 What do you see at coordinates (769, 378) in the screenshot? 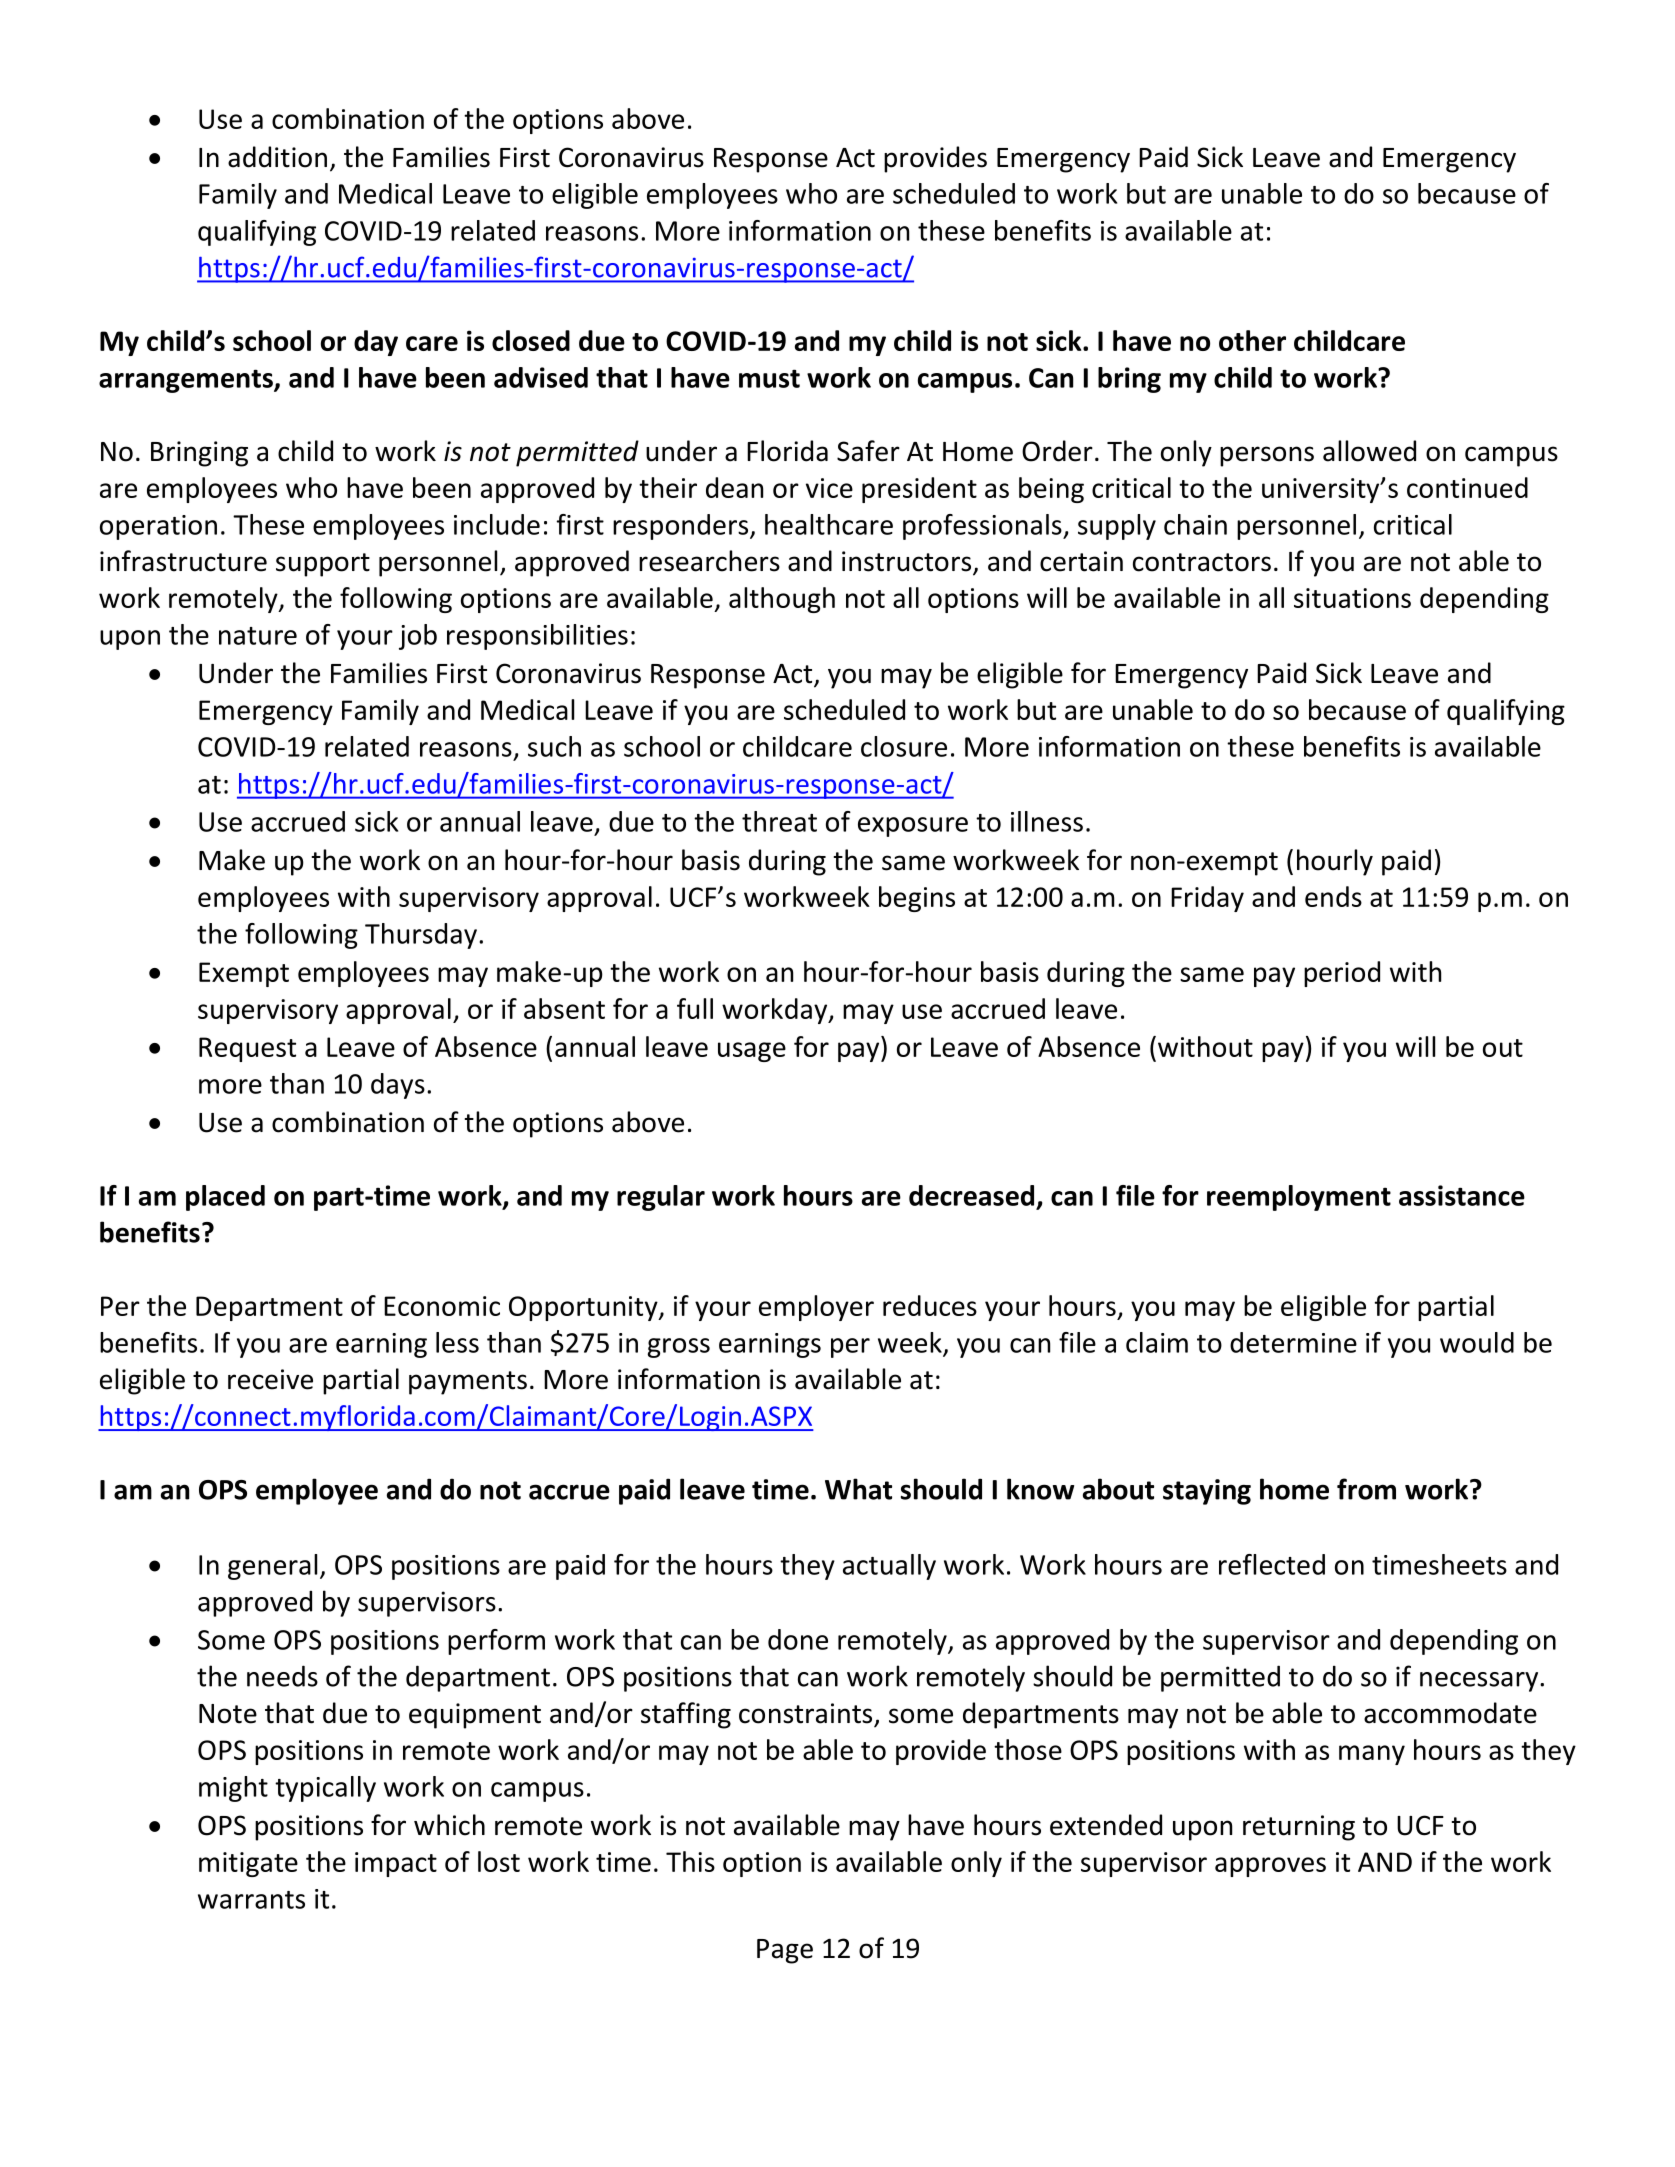
I see `must` at bounding box center [769, 378].
